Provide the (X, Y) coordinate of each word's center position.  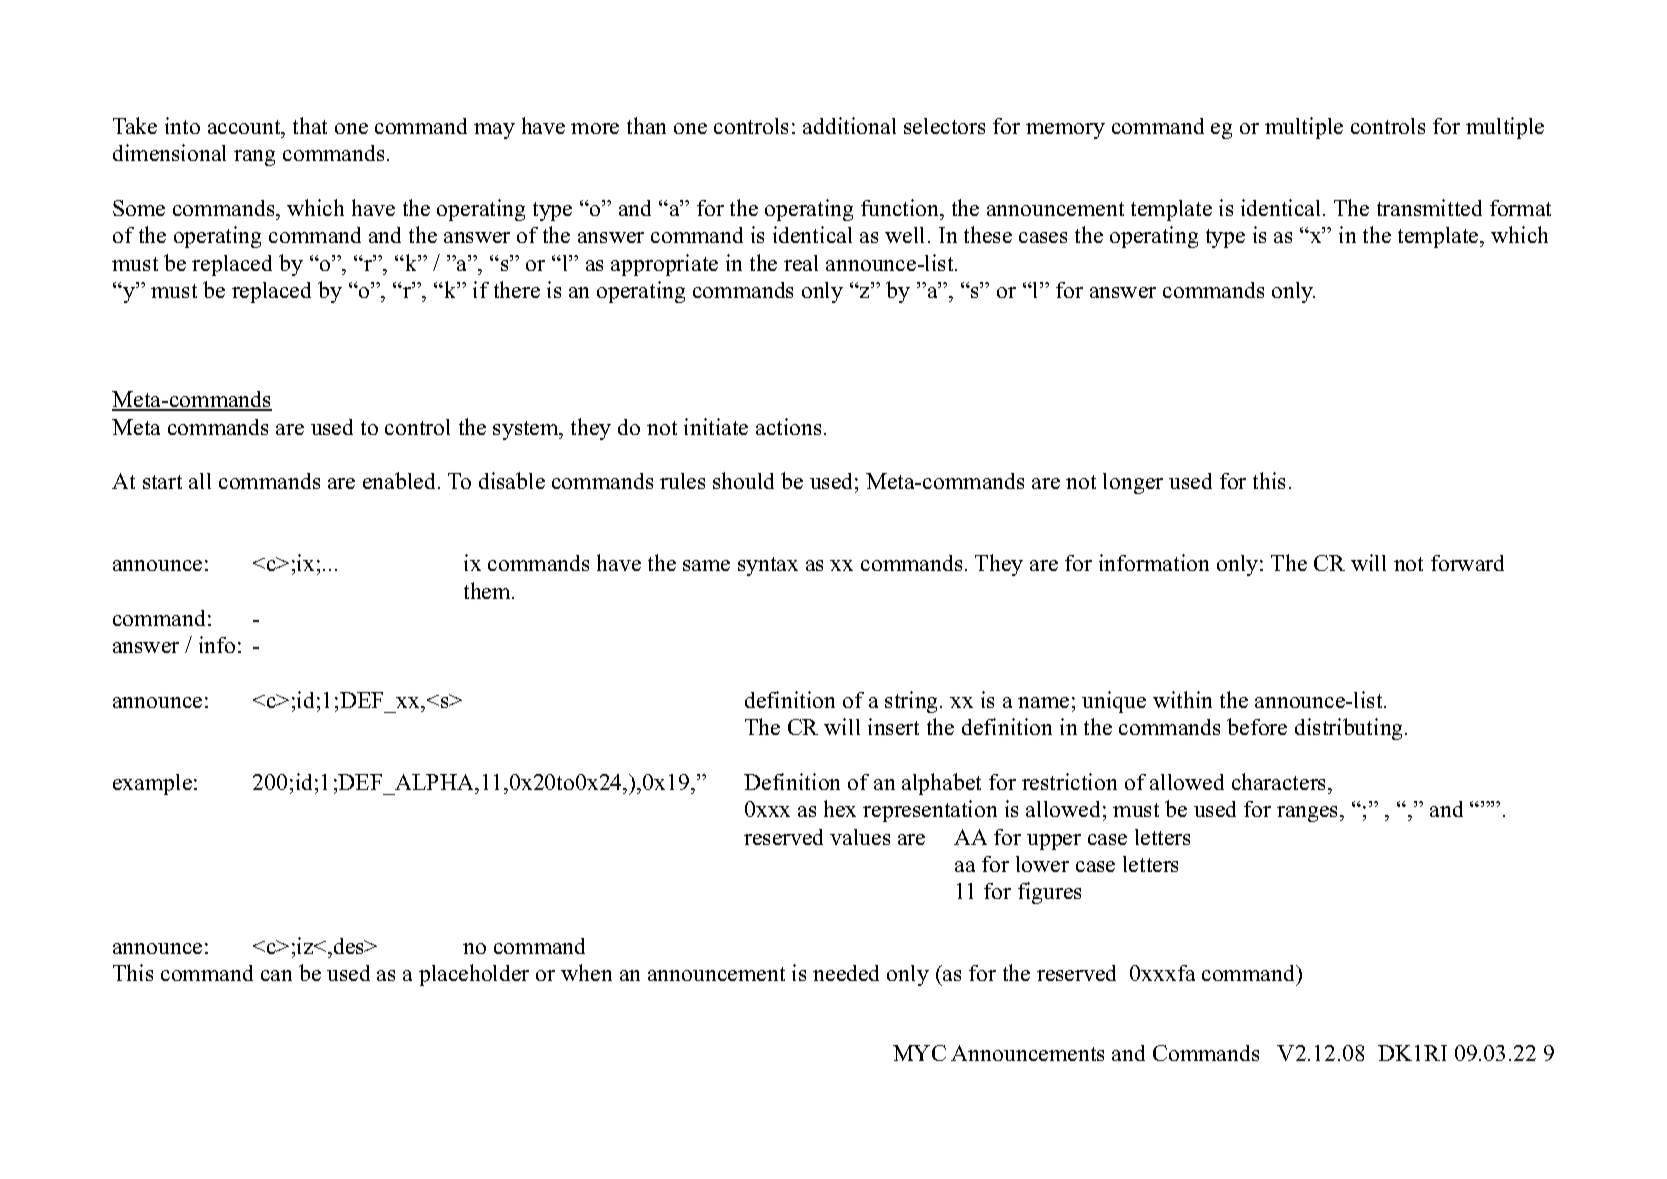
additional (849, 125)
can (276, 975)
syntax (768, 566)
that (310, 125)
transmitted (1429, 207)
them (488, 590)
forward (1467, 563)
